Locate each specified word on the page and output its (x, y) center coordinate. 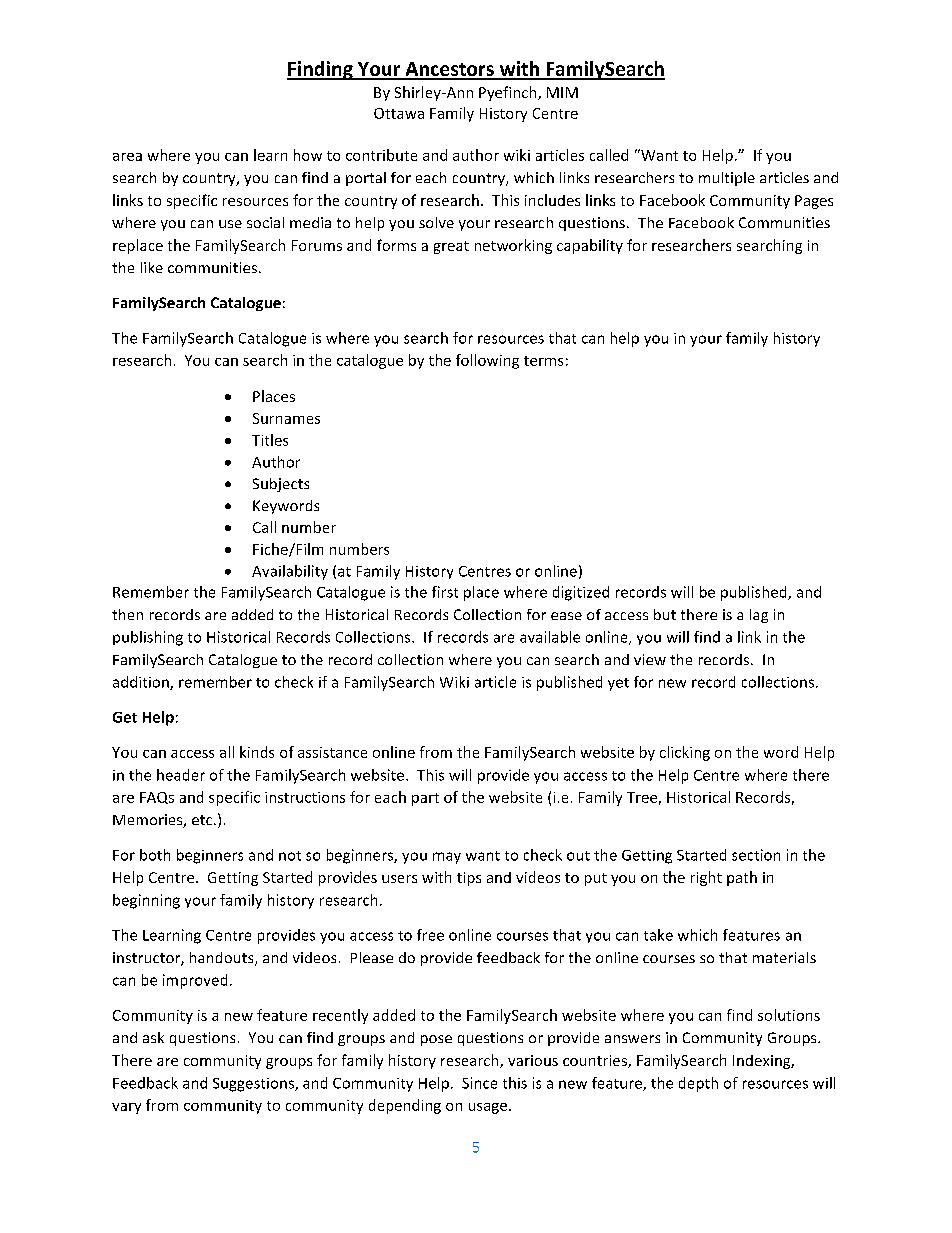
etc (203, 820)
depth (698, 1084)
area (127, 157)
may (447, 858)
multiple (727, 179)
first (445, 592)
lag (759, 616)
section (756, 855)
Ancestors (449, 70)
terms (543, 361)
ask (153, 1037)
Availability (290, 572)
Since (479, 1083)
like (152, 267)
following (487, 361)
